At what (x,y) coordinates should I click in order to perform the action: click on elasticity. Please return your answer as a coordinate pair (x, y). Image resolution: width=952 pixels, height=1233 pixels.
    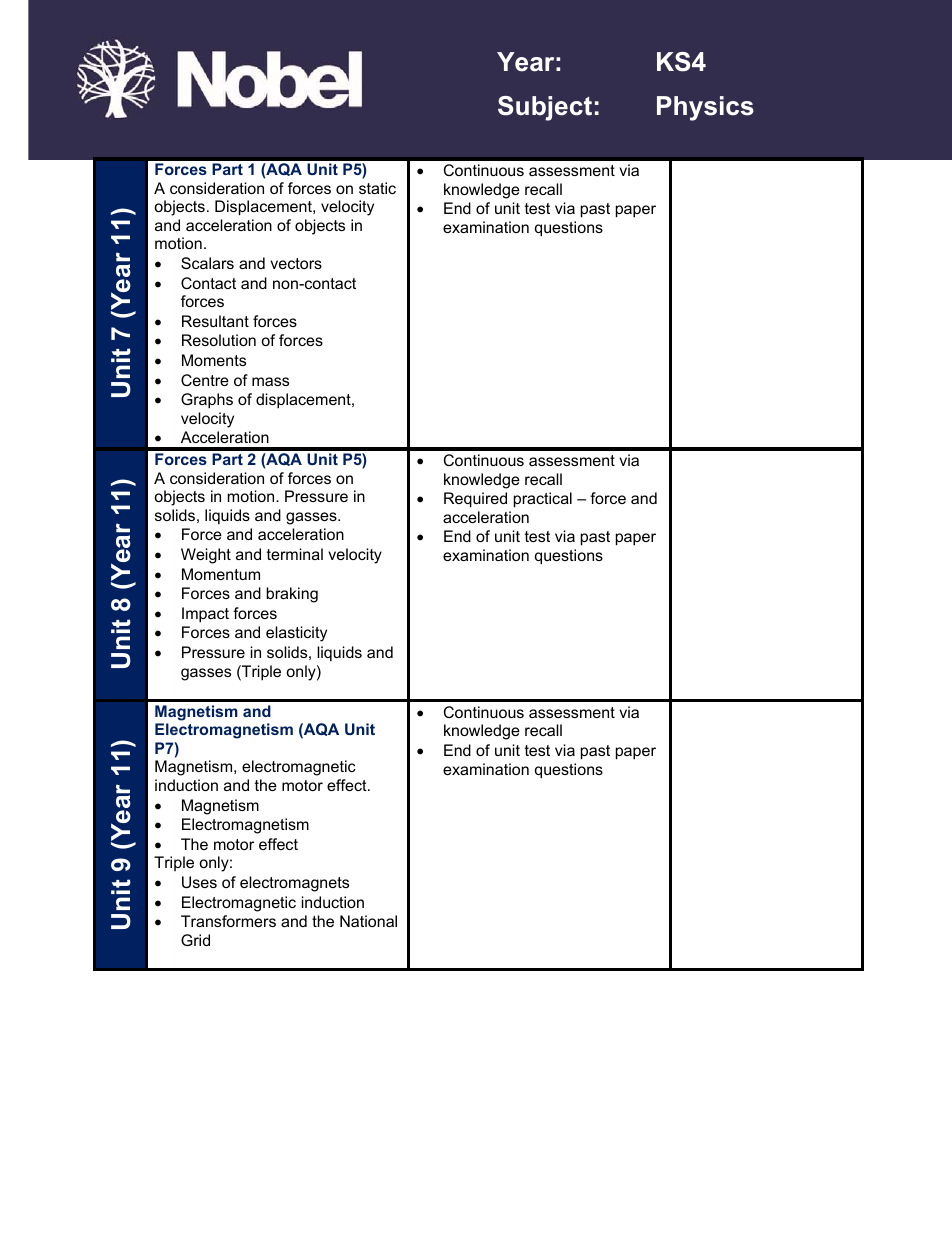
    Looking at the image, I should click on (296, 634).
